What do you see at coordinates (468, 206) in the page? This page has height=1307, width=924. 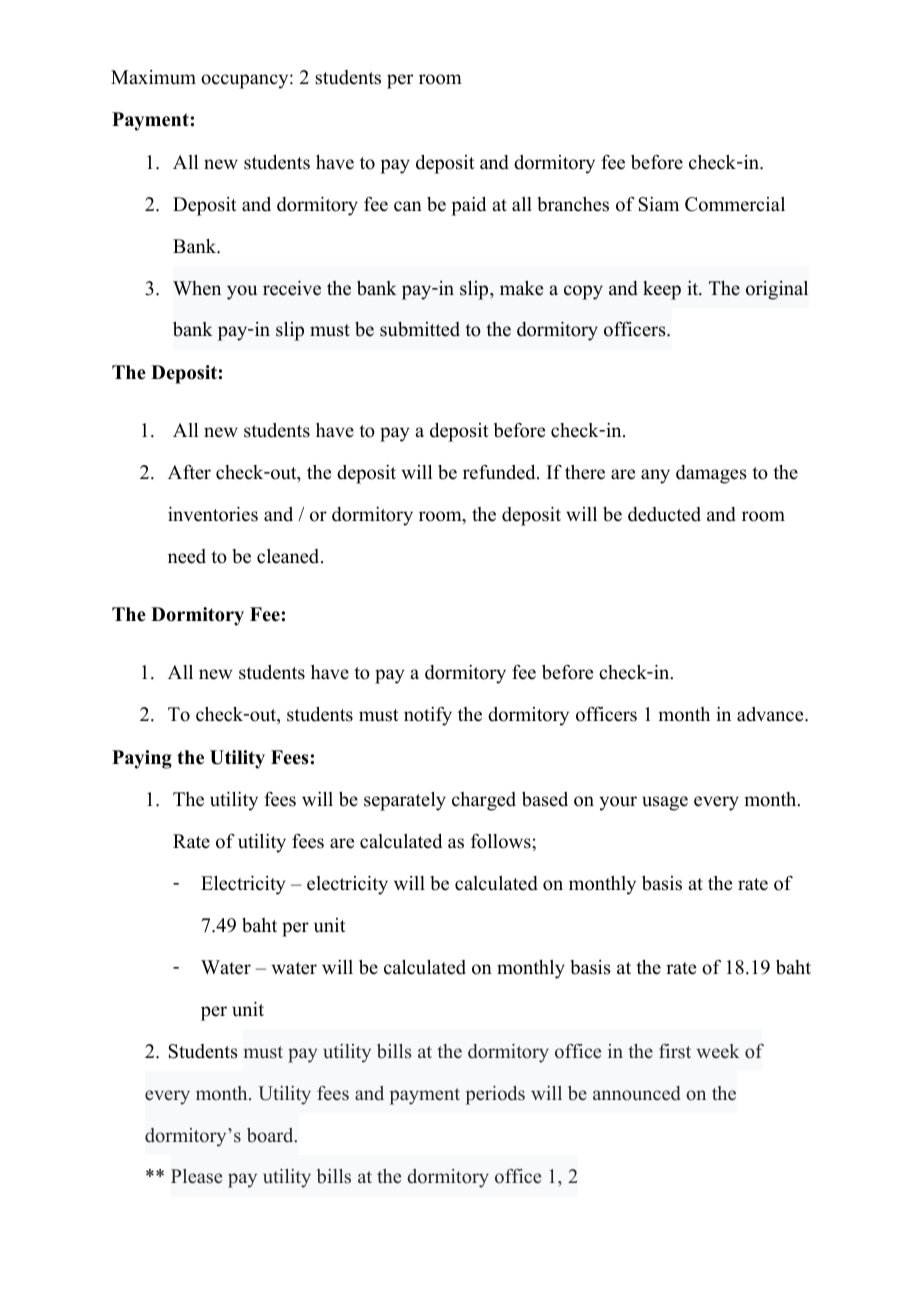 I see `paid` at bounding box center [468, 206].
